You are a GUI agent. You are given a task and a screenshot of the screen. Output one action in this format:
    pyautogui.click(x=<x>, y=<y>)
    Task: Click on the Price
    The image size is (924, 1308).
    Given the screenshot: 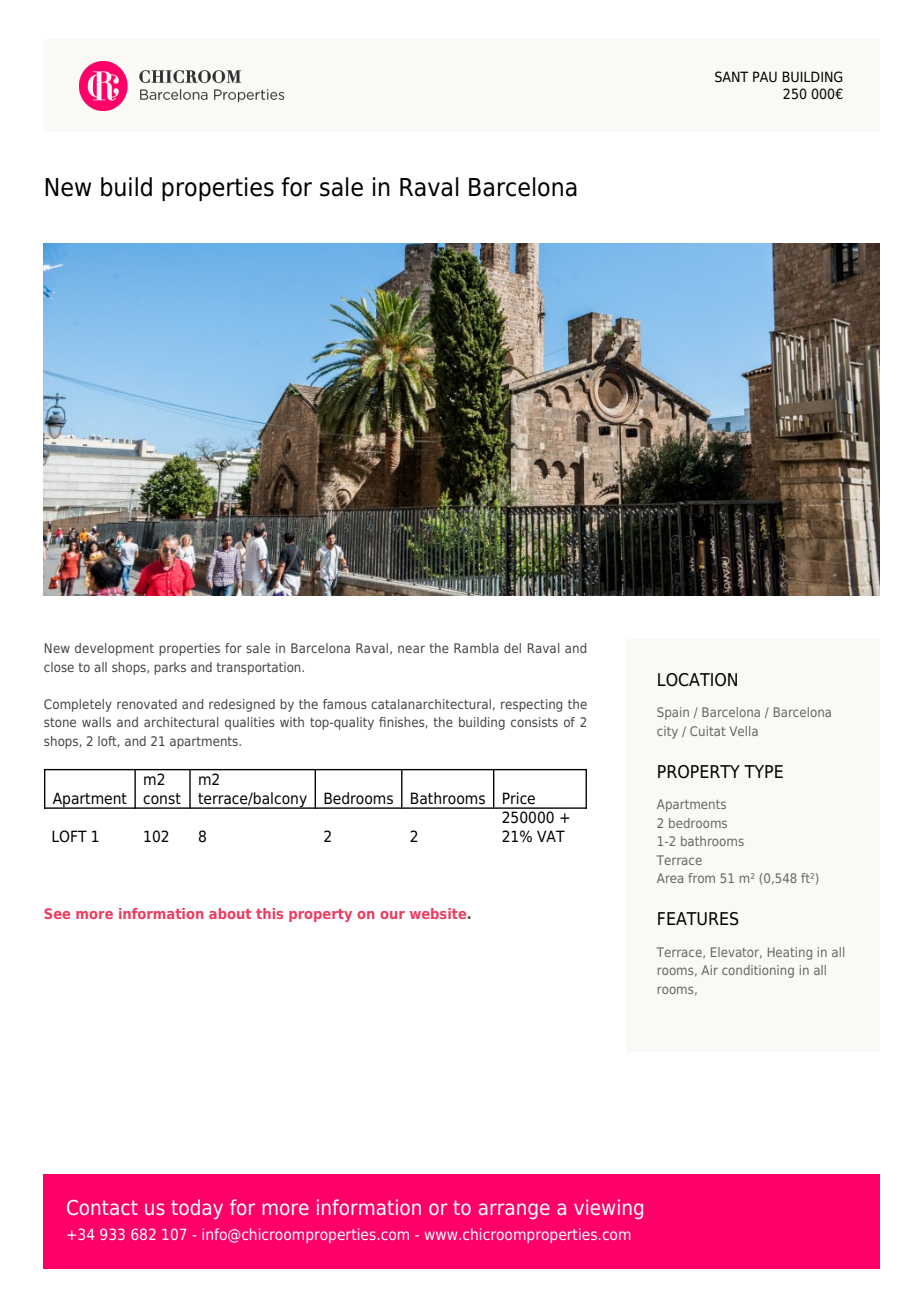 What is the action you would take?
    pyautogui.click(x=519, y=798)
